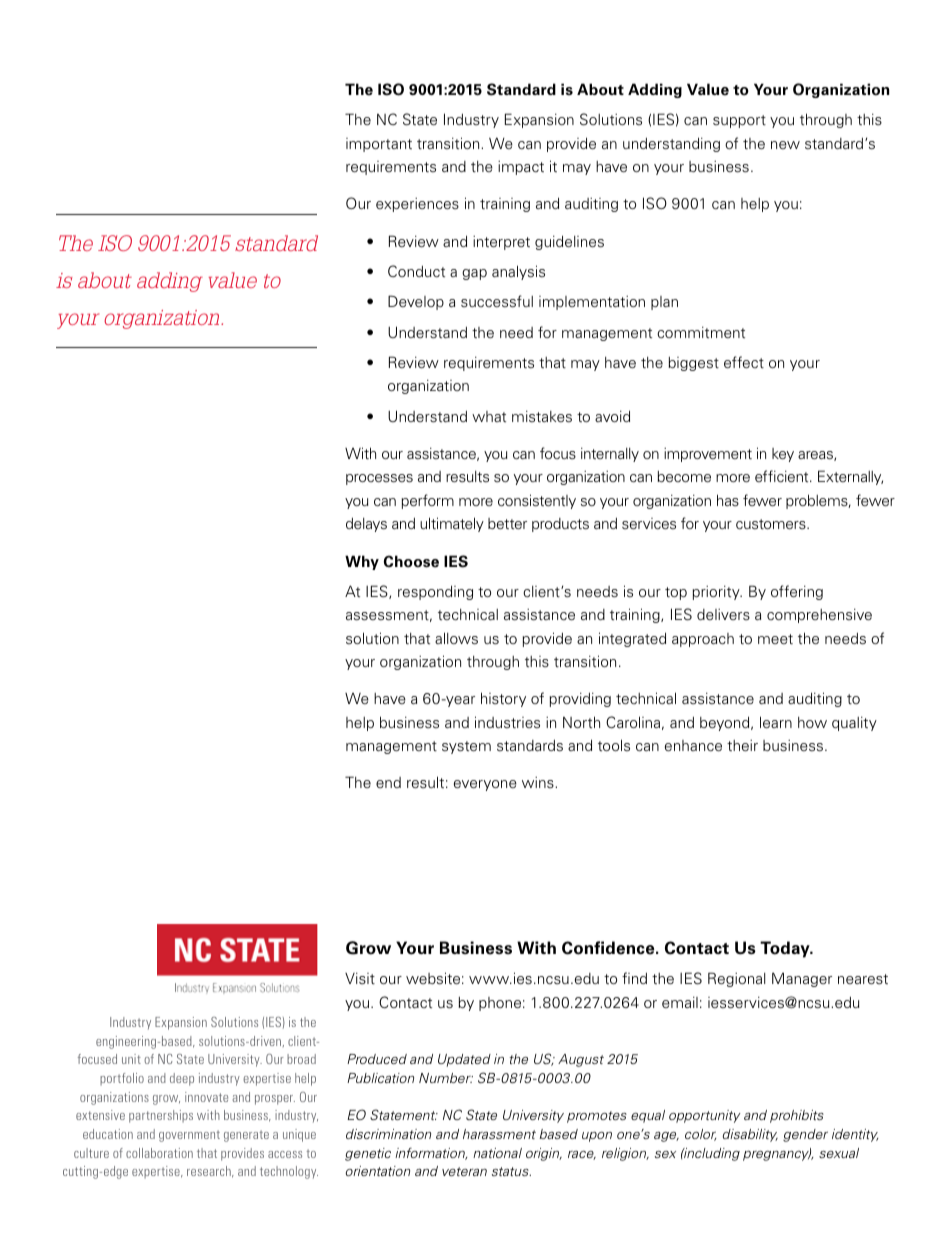  What do you see at coordinates (466, 747) in the screenshot?
I see `system` at bounding box center [466, 747].
